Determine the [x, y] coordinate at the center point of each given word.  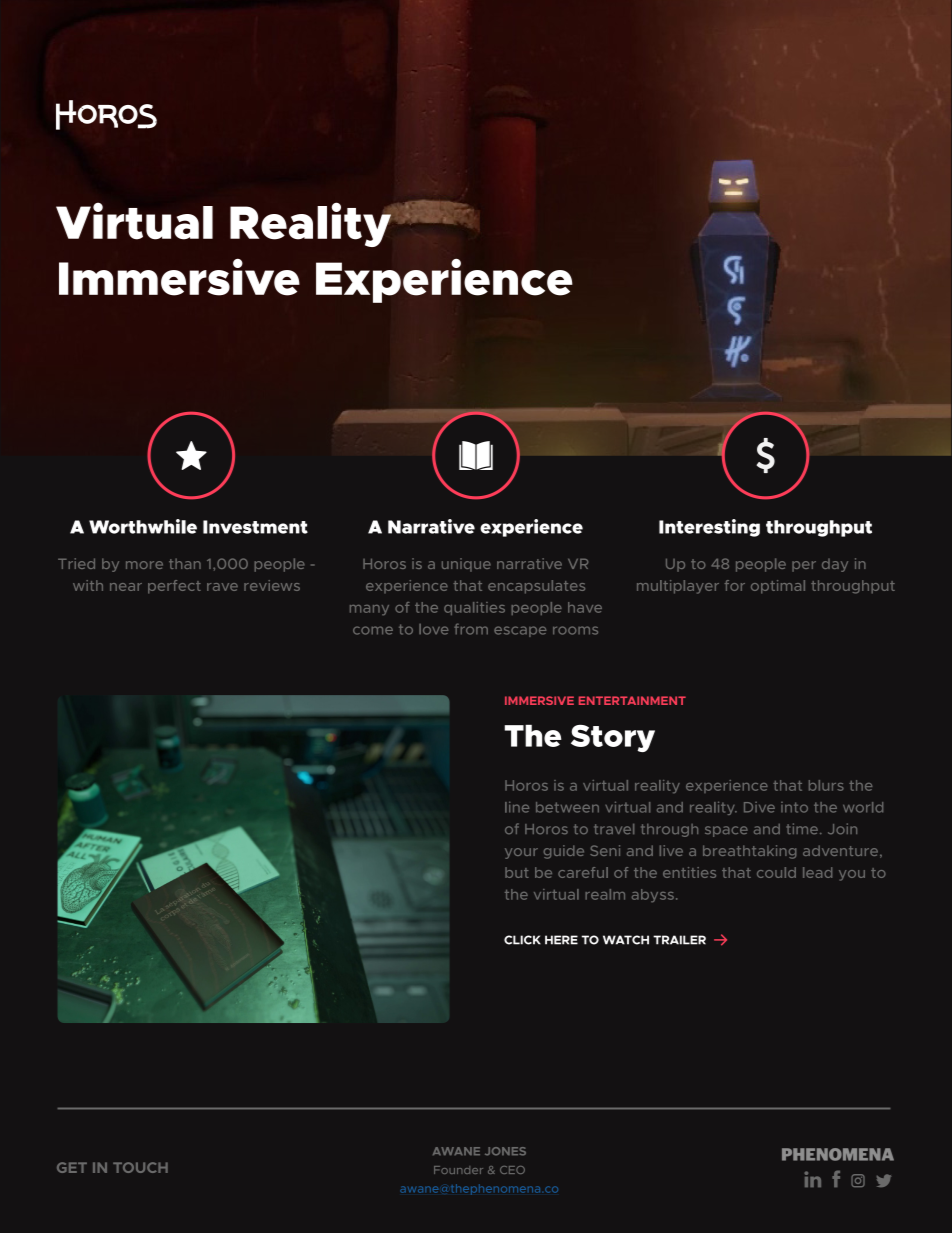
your [521, 853]
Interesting [709, 528]
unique [466, 565]
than [185, 563]
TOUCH [140, 1167]
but [517, 872]
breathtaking [749, 852]
